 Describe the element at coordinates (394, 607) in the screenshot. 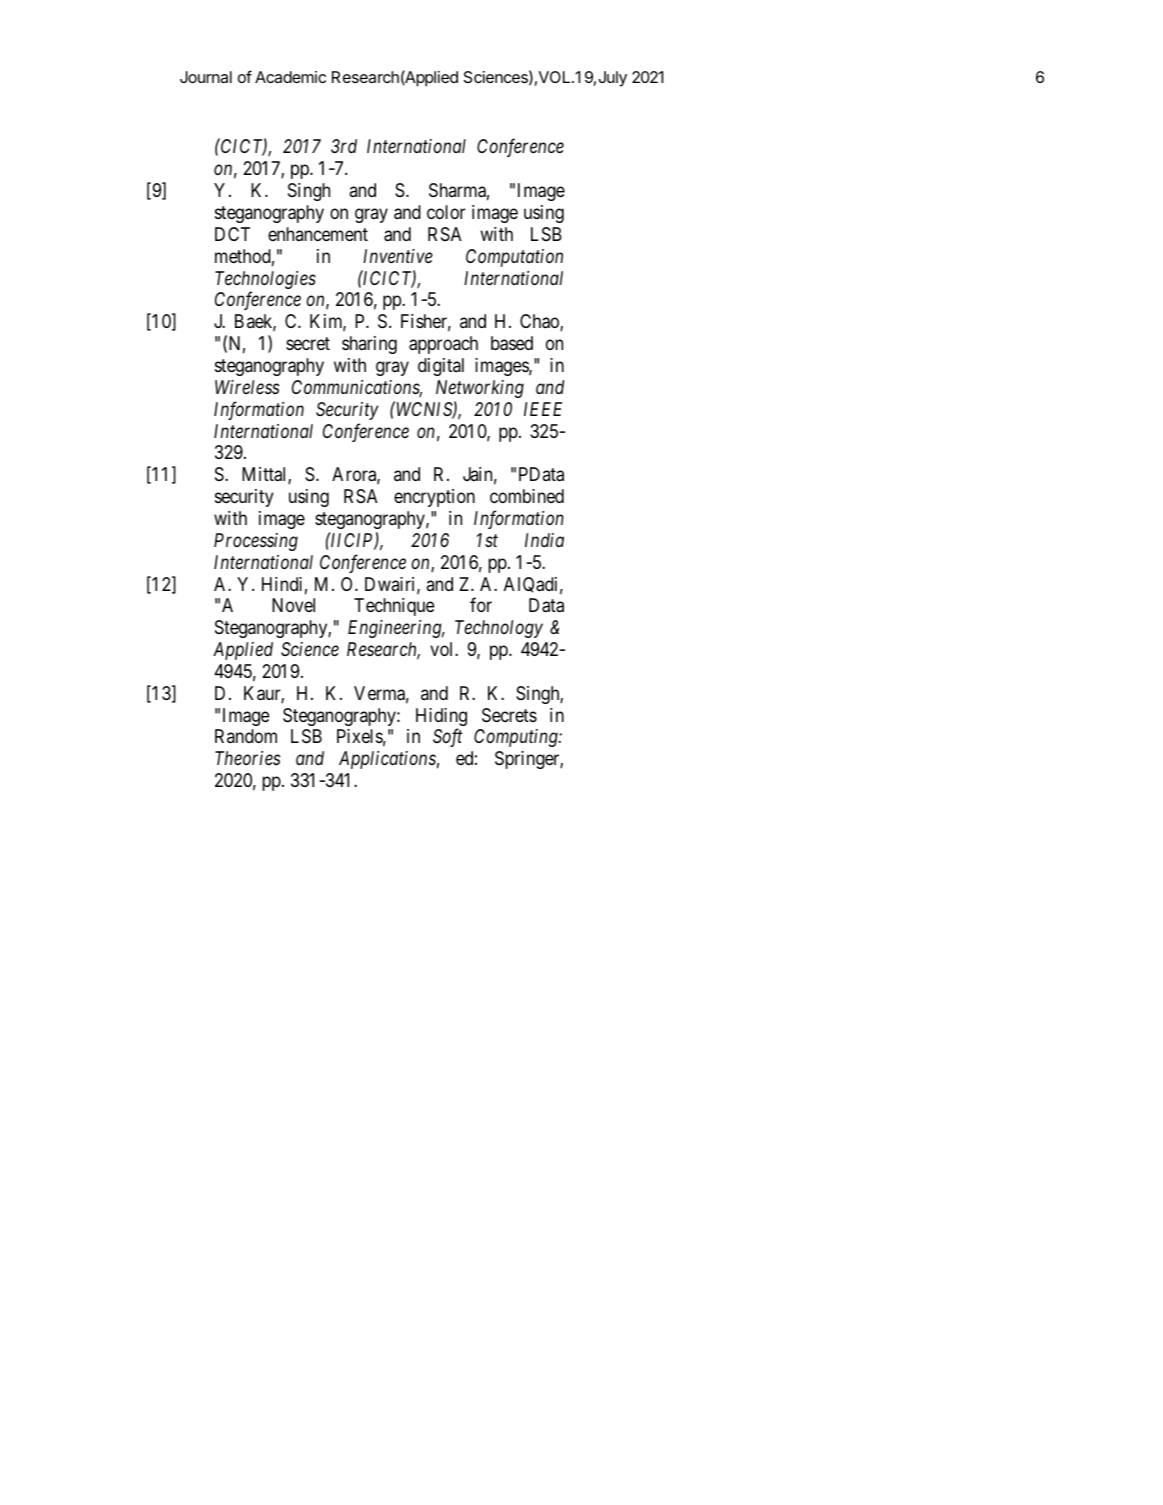

I see `Technique` at that location.
